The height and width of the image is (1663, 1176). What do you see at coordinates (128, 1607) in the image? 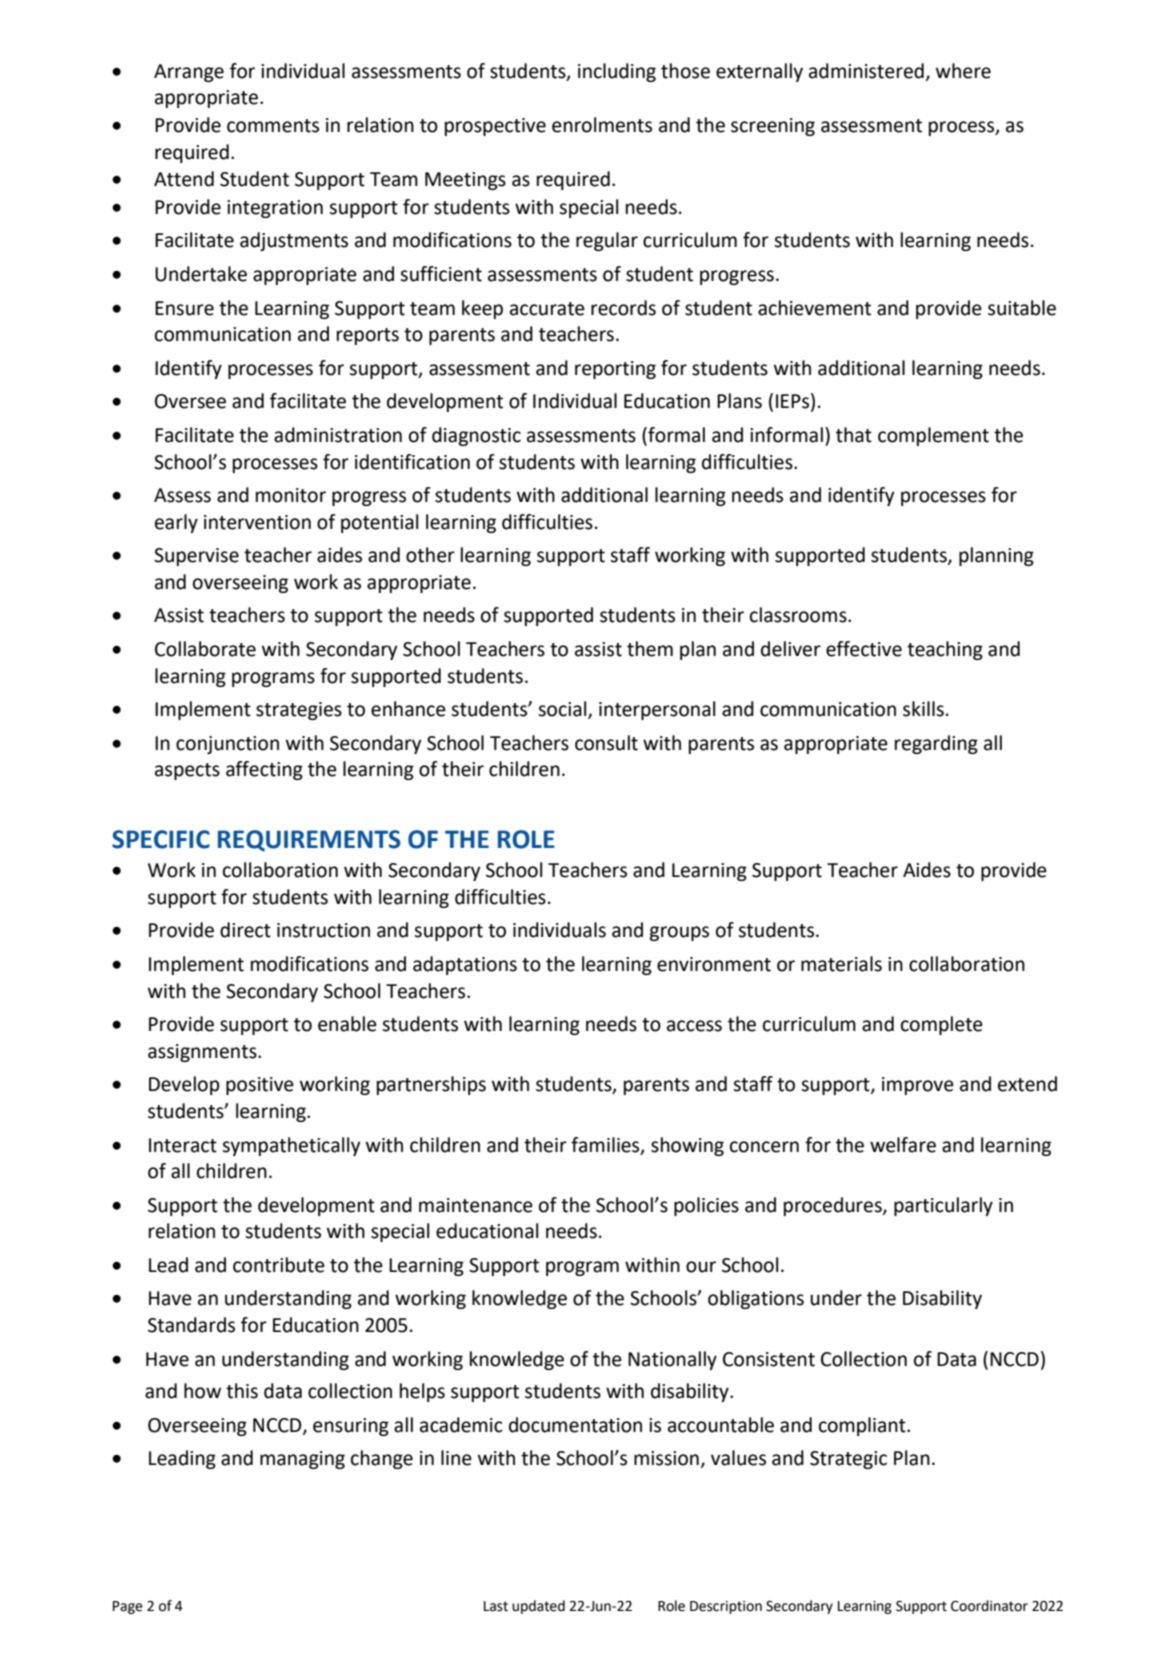
I see `Page` at bounding box center [128, 1607].
